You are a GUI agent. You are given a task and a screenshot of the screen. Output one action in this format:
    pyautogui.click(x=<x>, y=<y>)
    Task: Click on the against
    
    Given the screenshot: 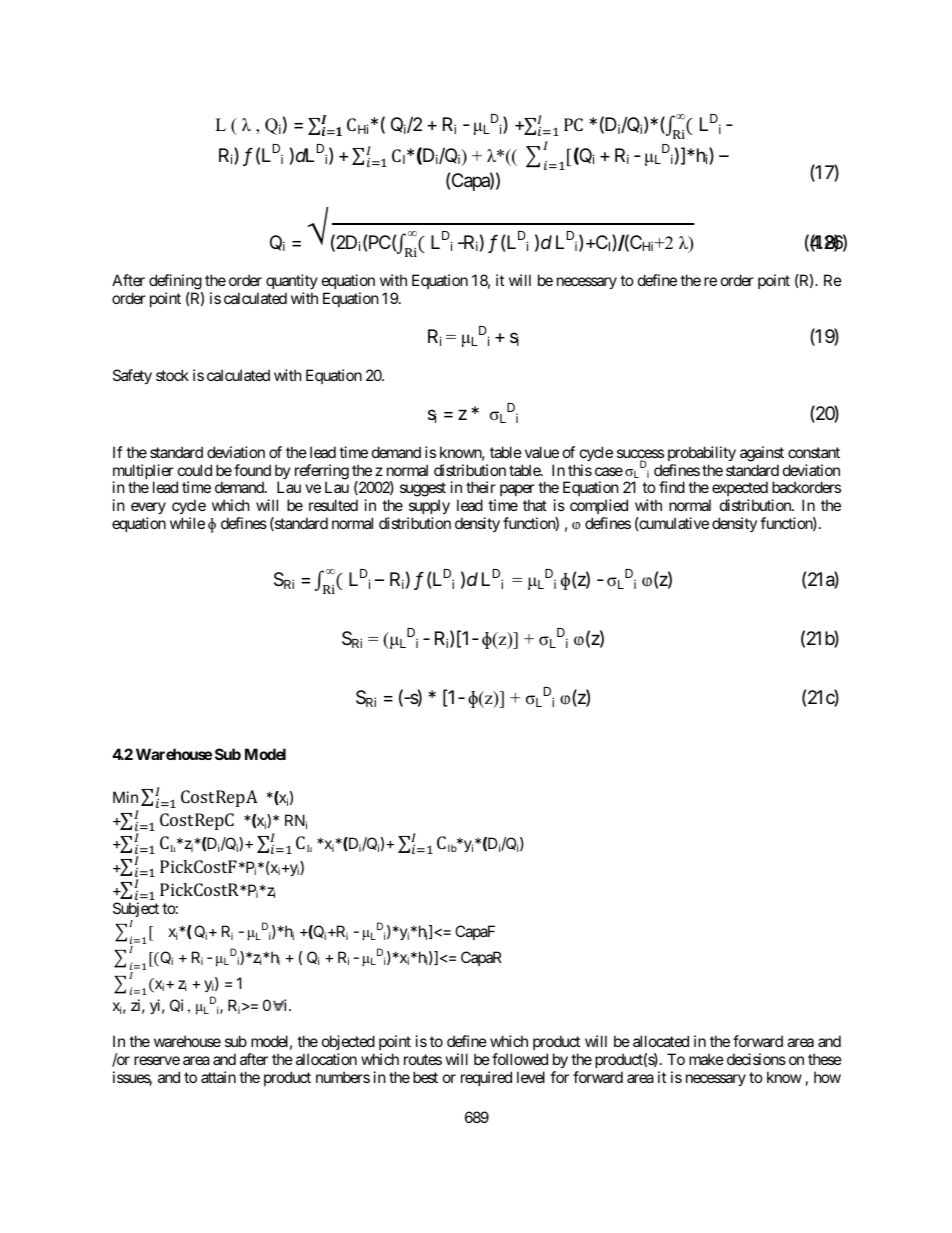 What is the action you would take?
    pyautogui.click(x=762, y=454)
